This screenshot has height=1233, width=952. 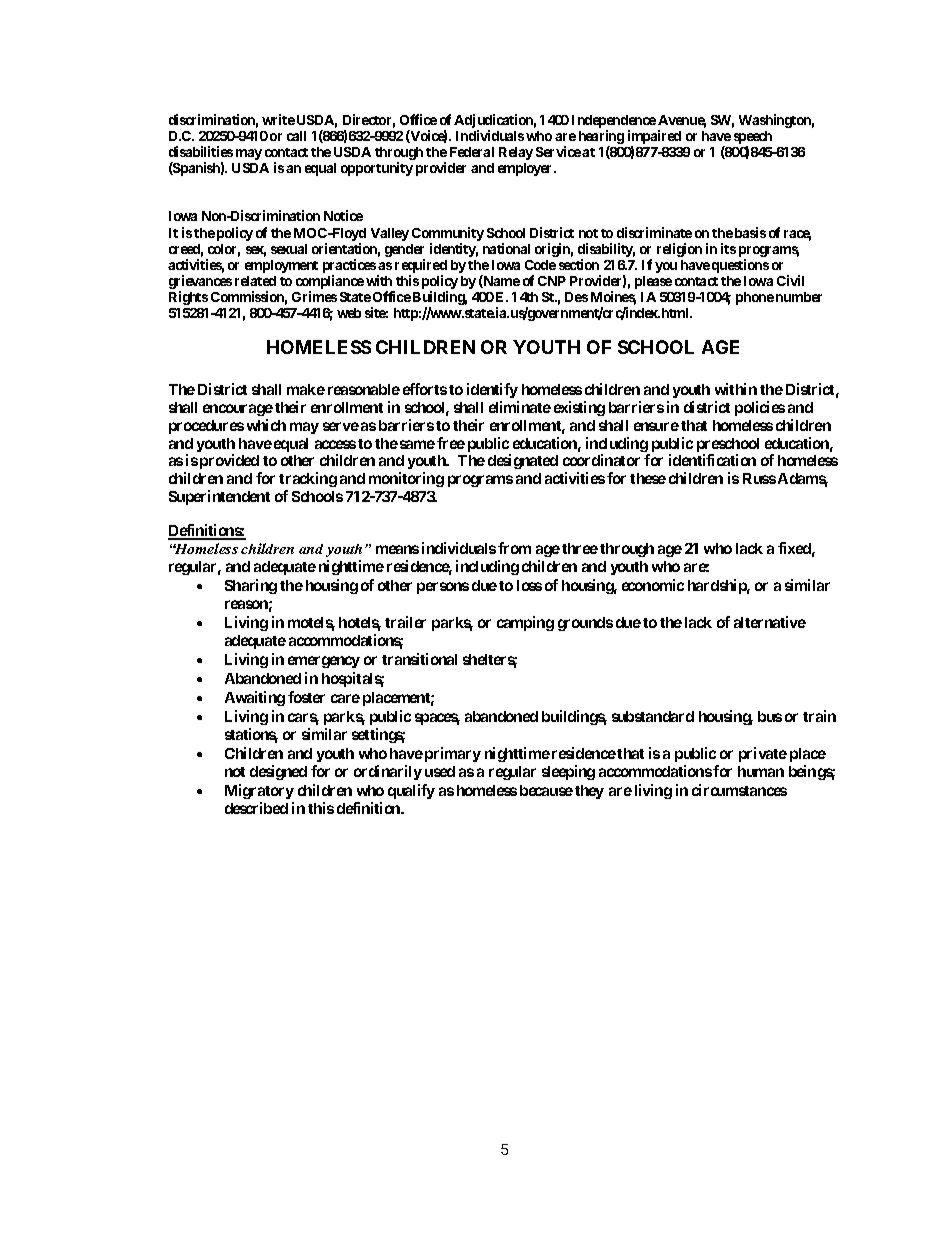 What do you see at coordinates (219, 497) in the screenshot?
I see `Superintendent` at bounding box center [219, 497].
